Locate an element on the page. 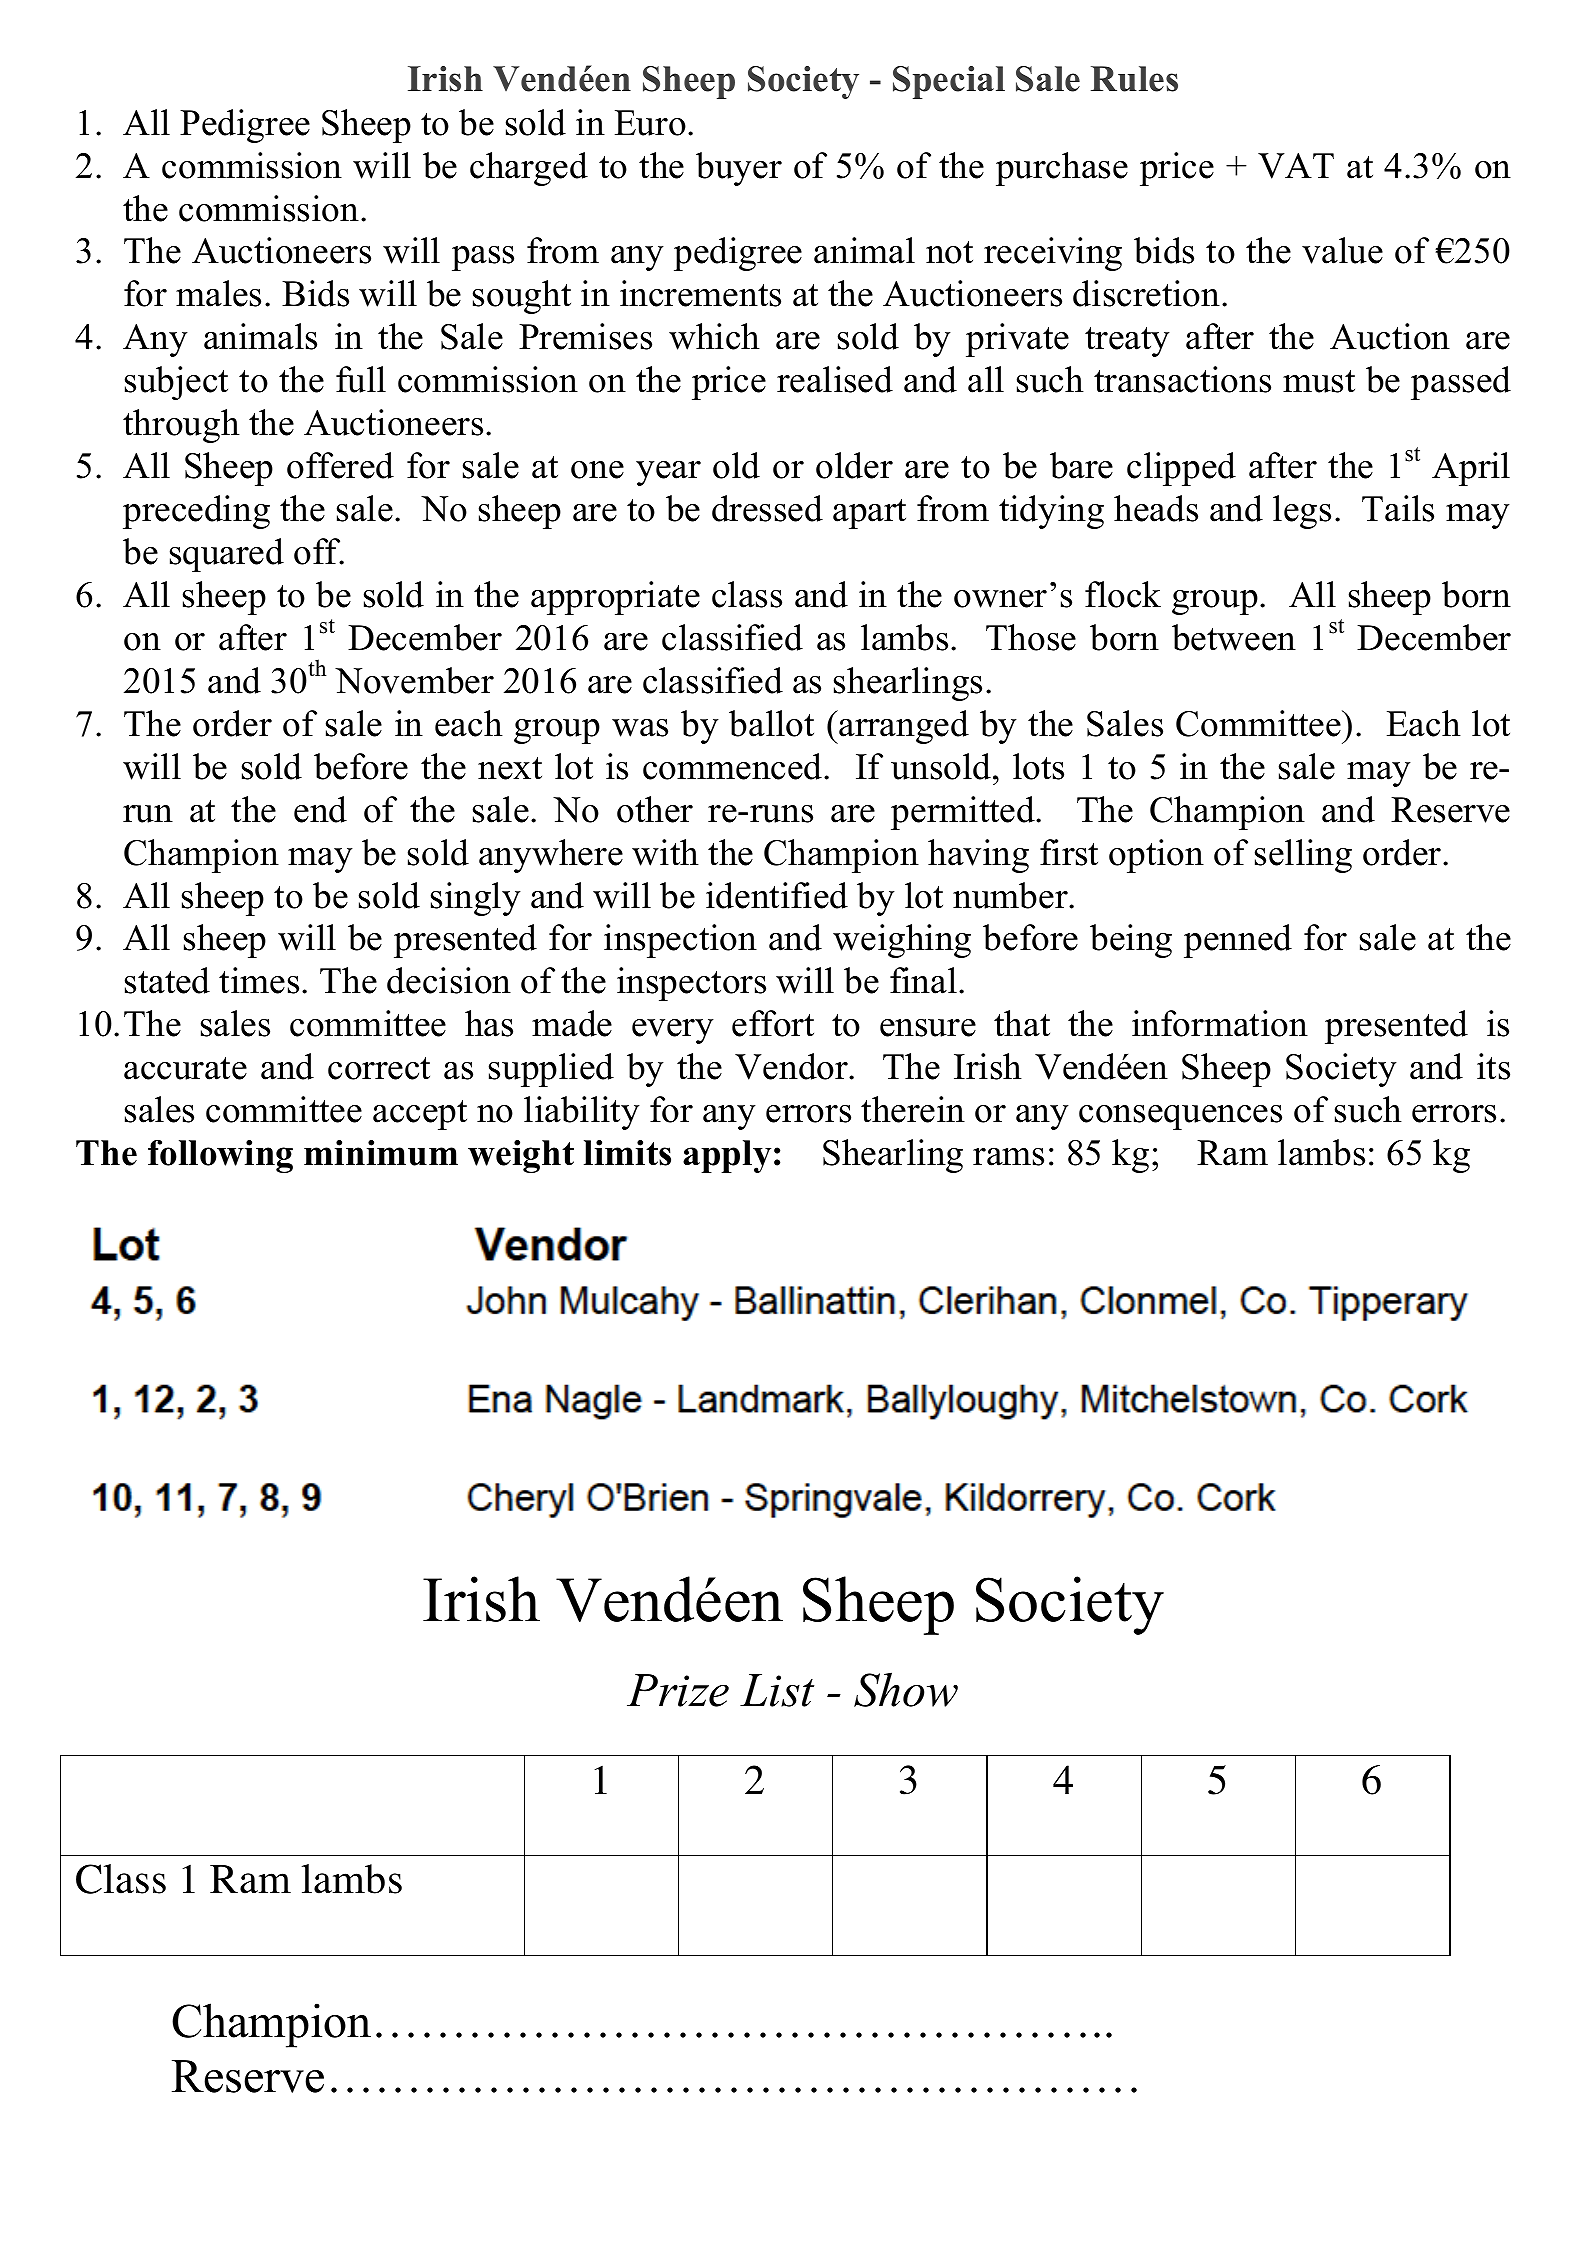 This page has width=1587, height=2246. Prize is located at coordinates (678, 1690).
